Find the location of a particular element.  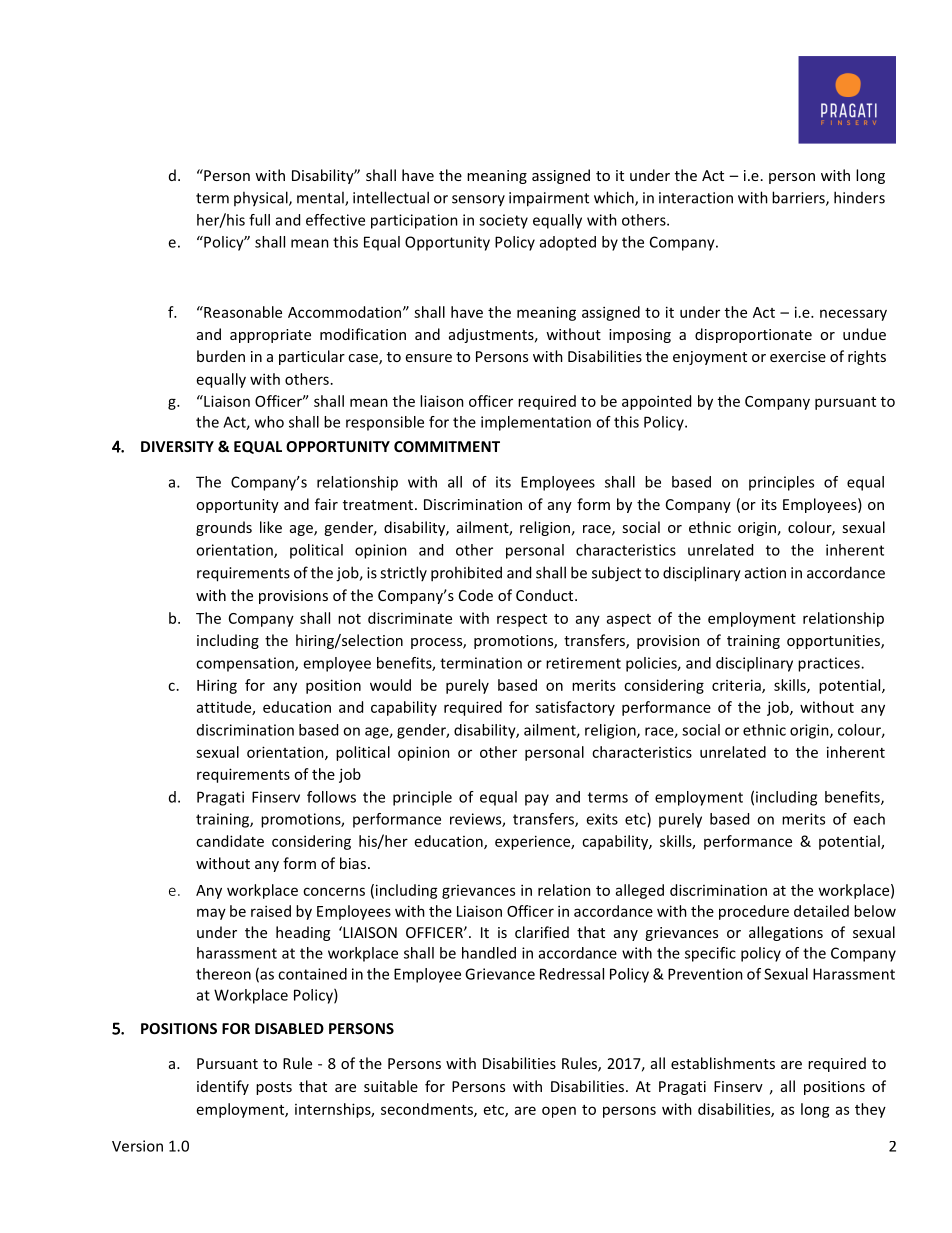

exercise is located at coordinates (798, 356).
